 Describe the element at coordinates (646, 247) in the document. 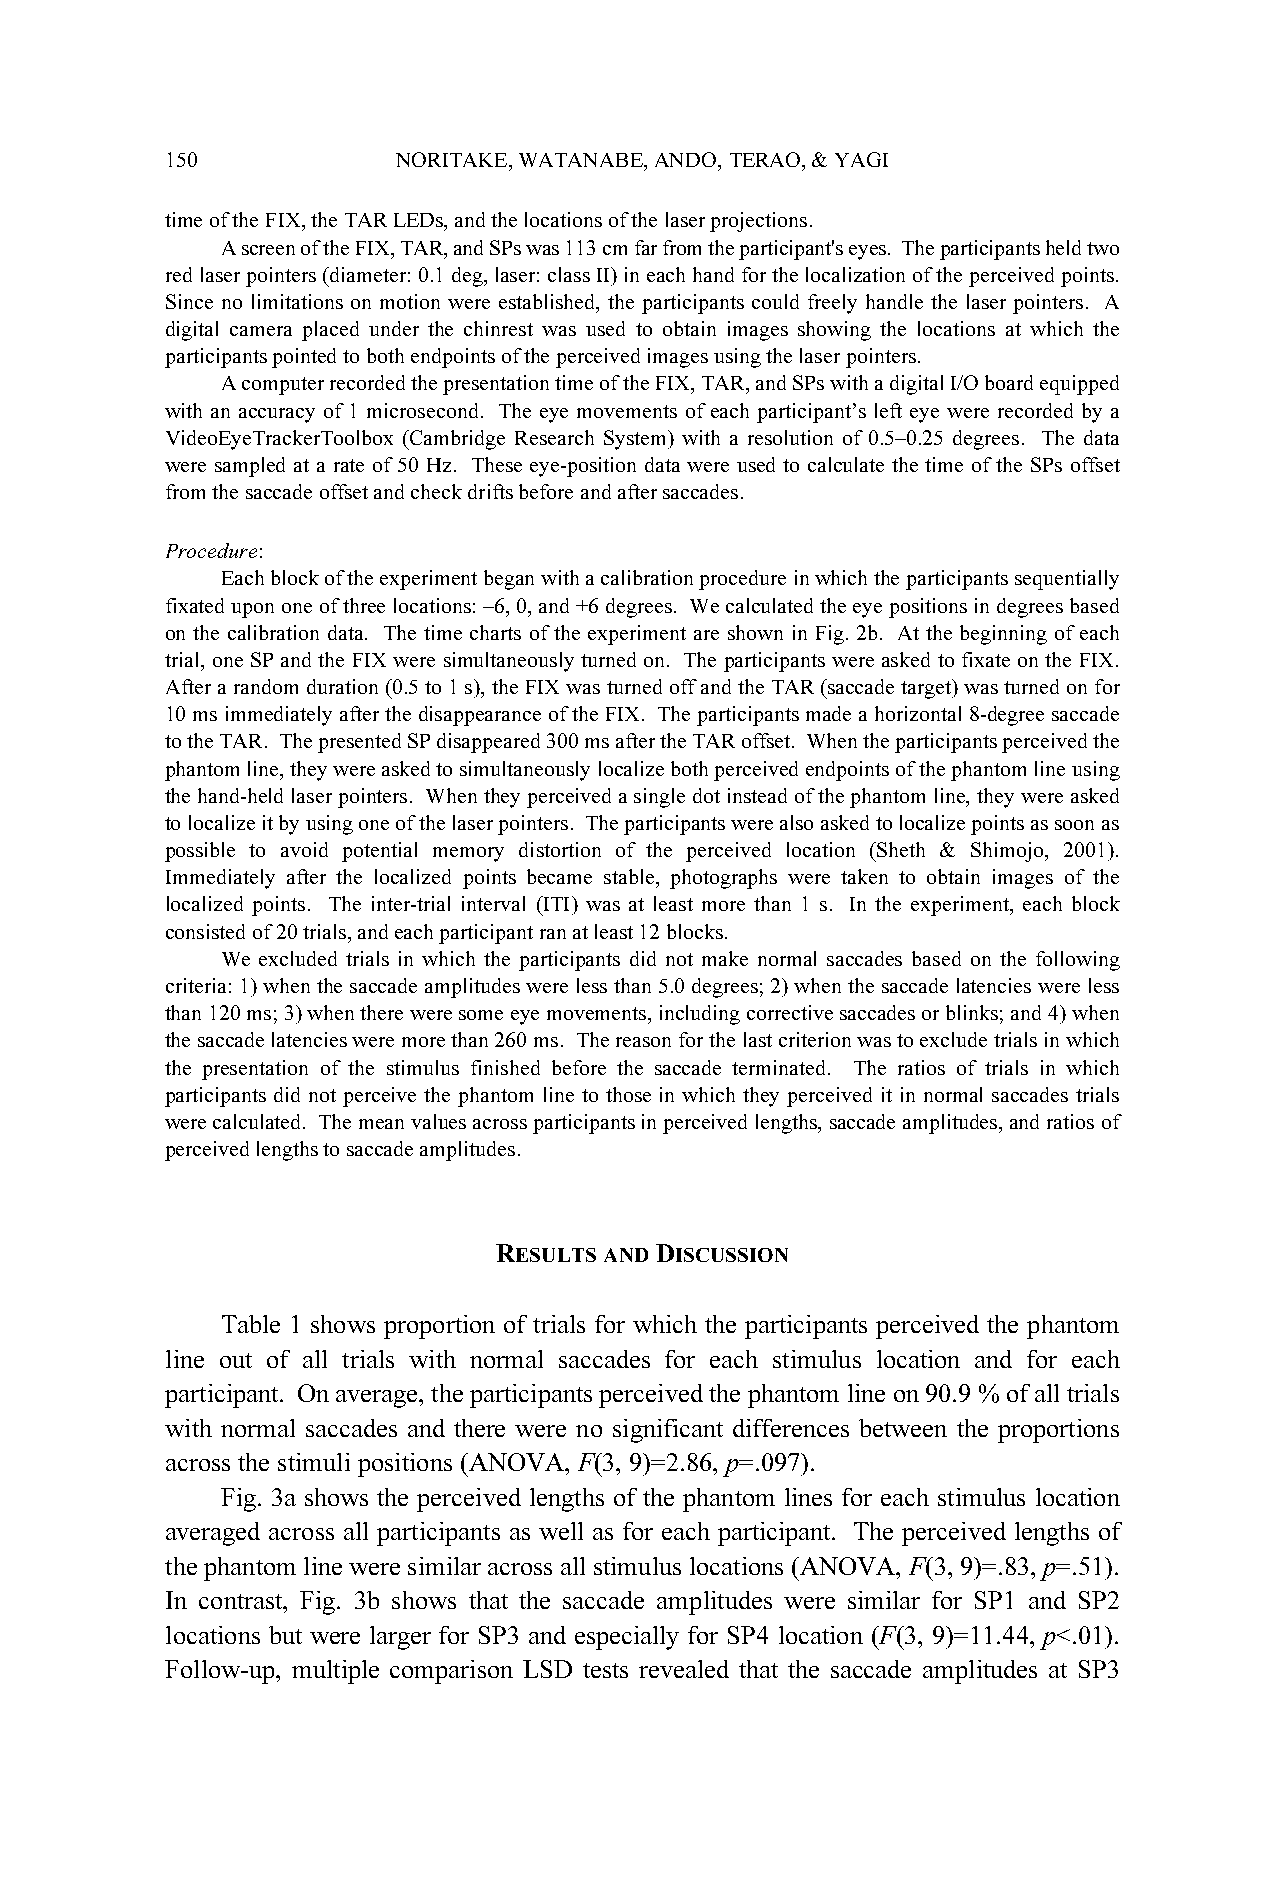

I see `far` at that location.
